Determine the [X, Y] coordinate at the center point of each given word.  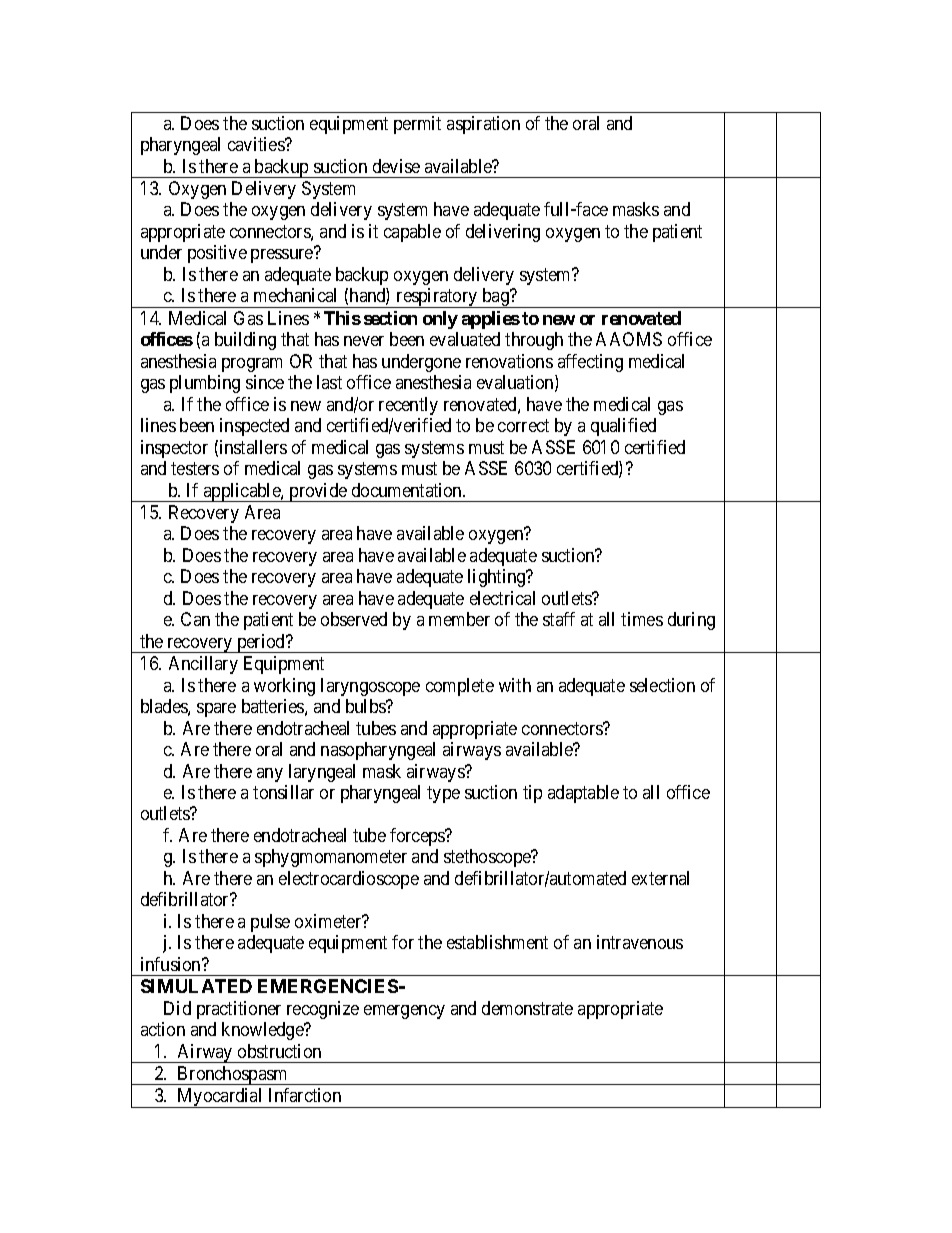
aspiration [483, 125]
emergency [404, 1012]
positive [217, 254]
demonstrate [527, 1008]
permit [417, 125]
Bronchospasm [233, 1075]
